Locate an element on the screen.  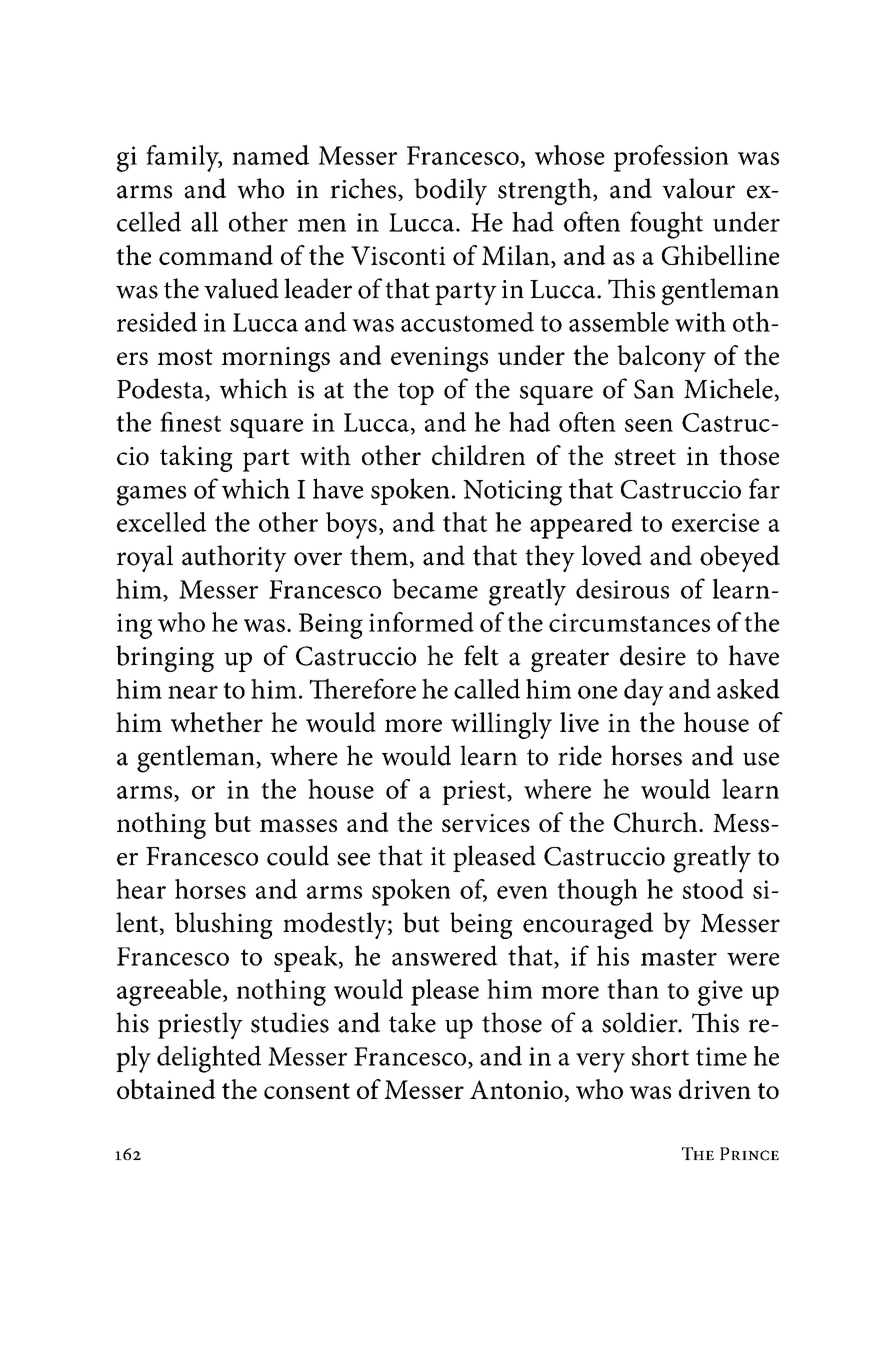
games is located at coordinates (151, 496).
